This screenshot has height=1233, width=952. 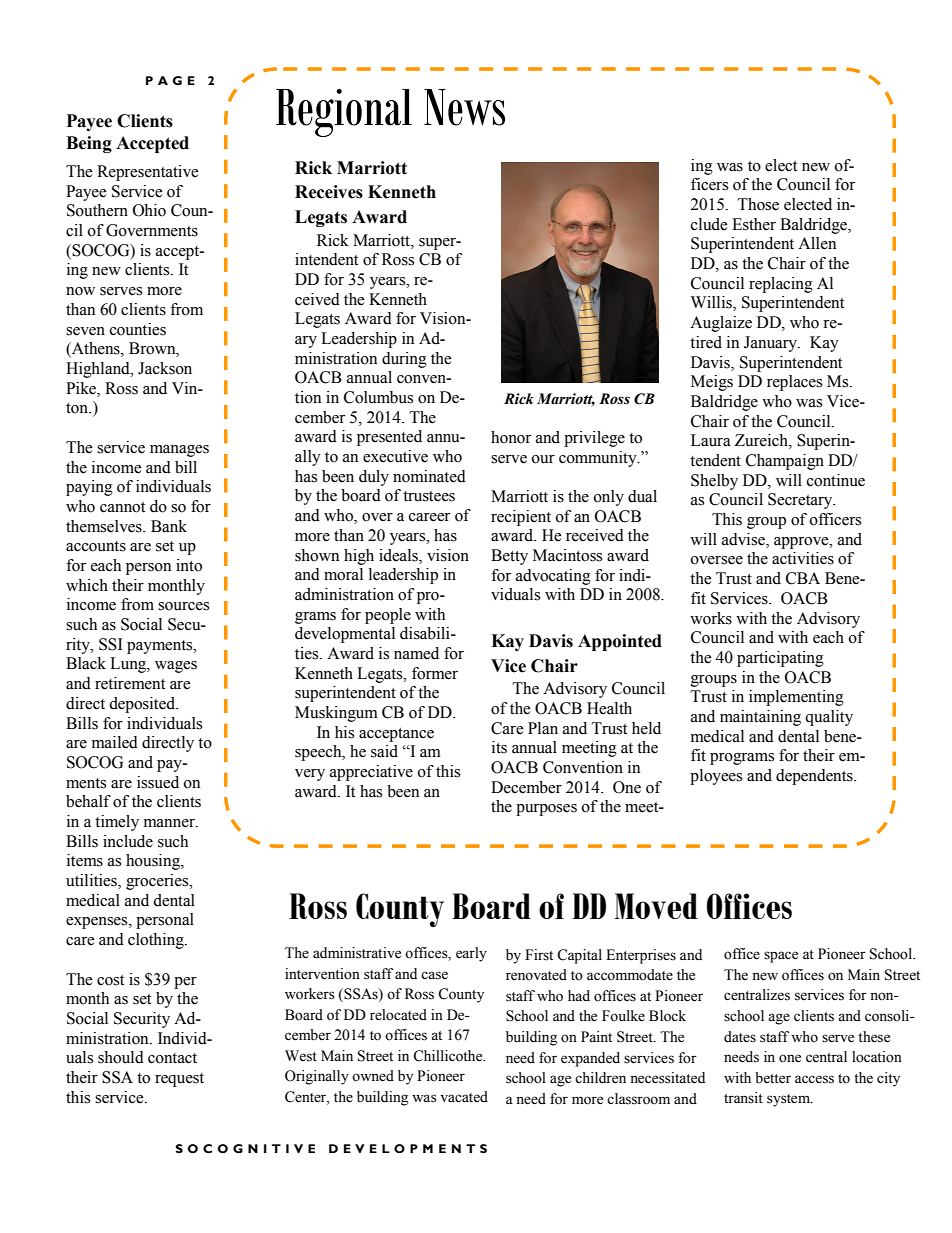 What do you see at coordinates (773, 1078) in the screenshot?
I see `better` at bounding box center [773, 1078].
